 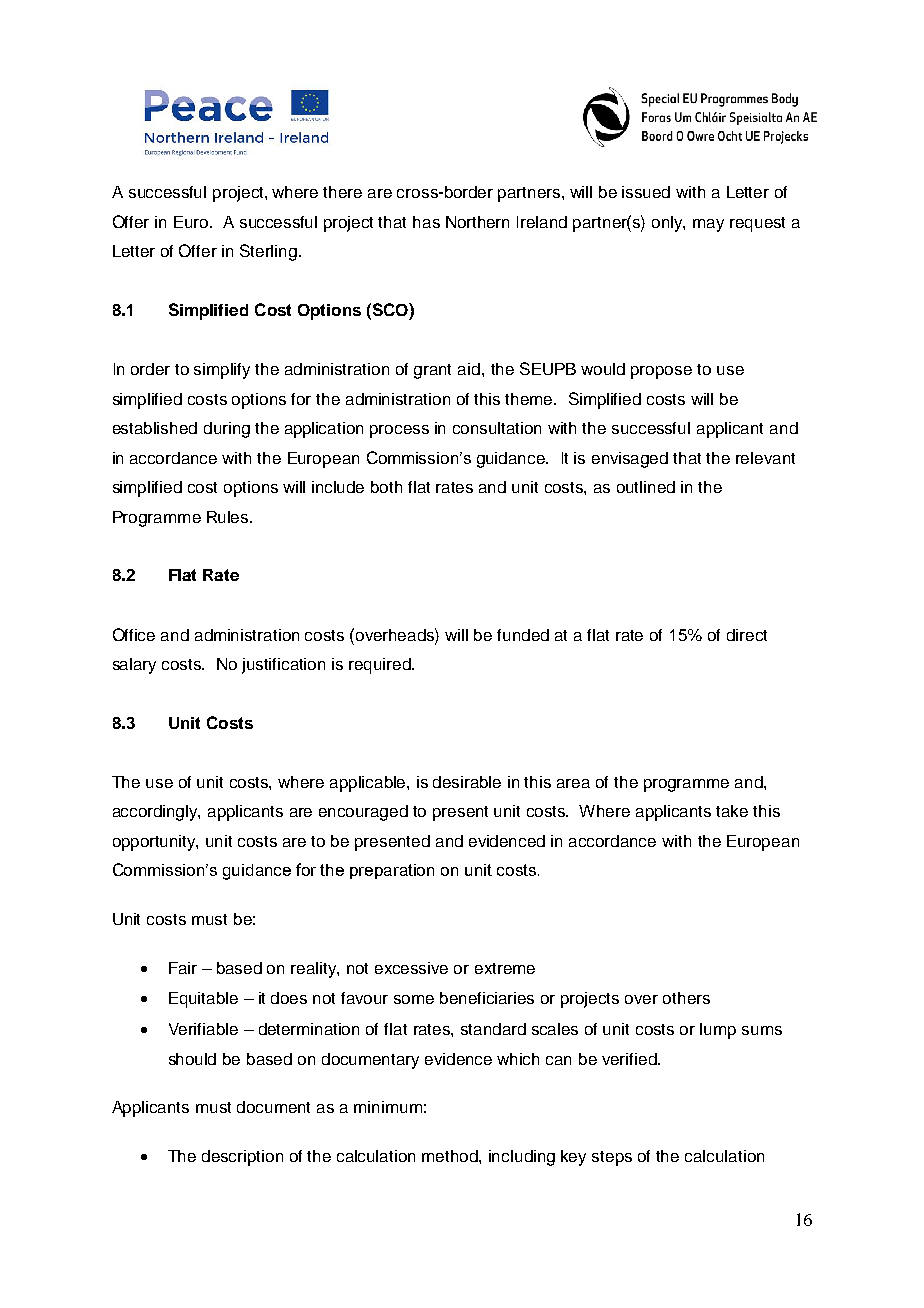 What do you see at coordinates (388, 1107) in the document?
I see `minimum` at bounding box center [388, 1107].
